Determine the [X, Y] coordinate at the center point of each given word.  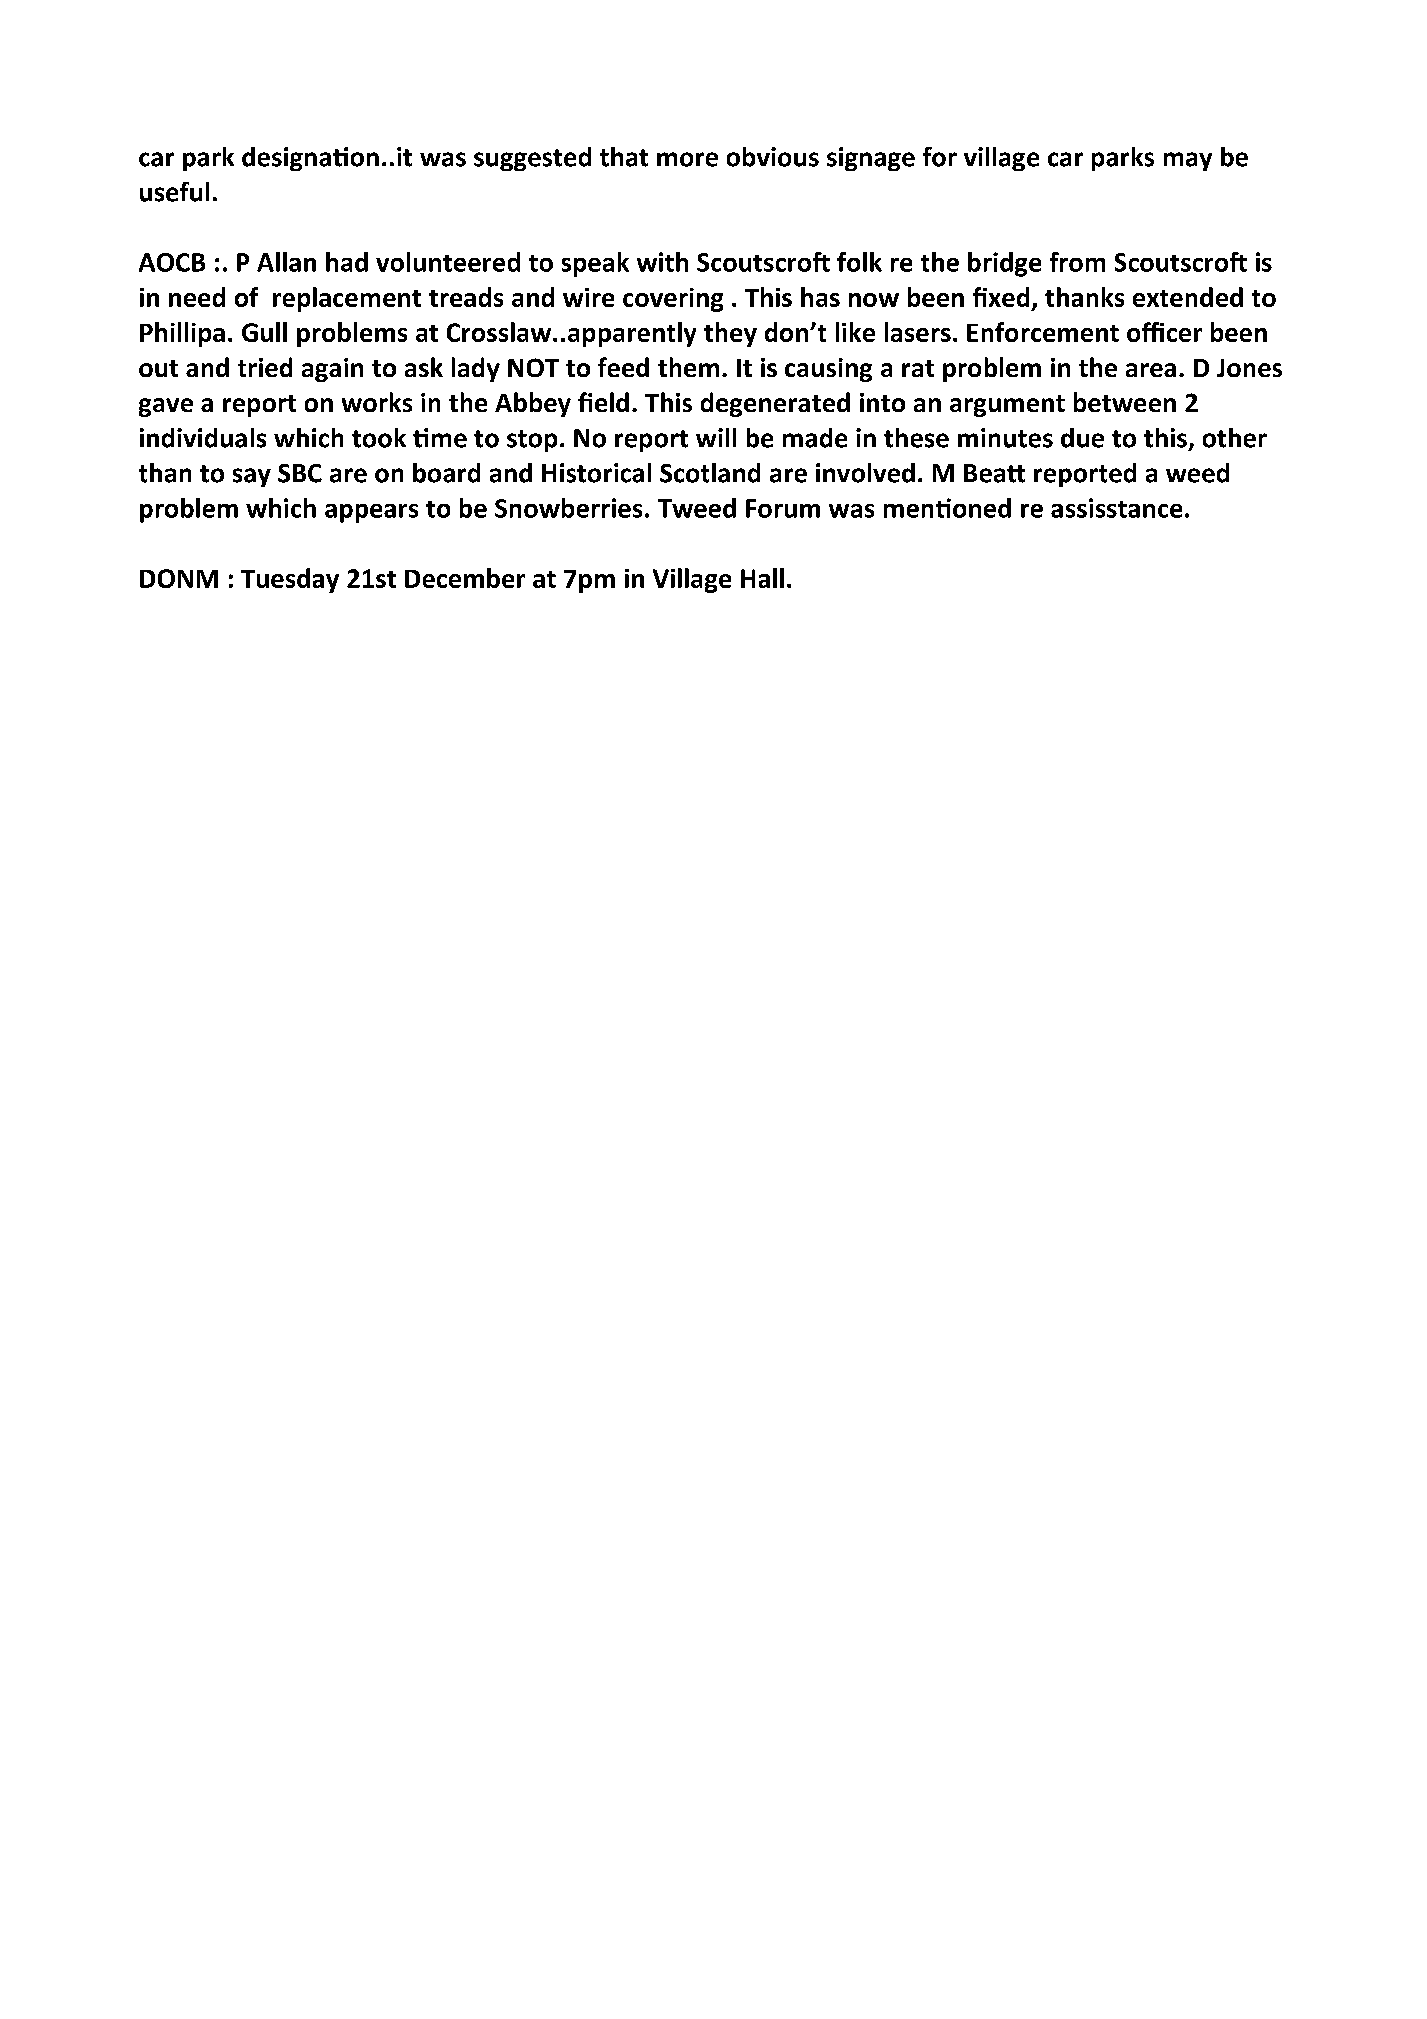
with [662, 262]
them [688, 367]
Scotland [710, 473]
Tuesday [290, 580]
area [1151, 370]
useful [174, 192]
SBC [300, 473]
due [1082, 438]
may [1188, 161]
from [1077, 262]
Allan [286, 262]
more [687, 159]
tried [265, 367]
